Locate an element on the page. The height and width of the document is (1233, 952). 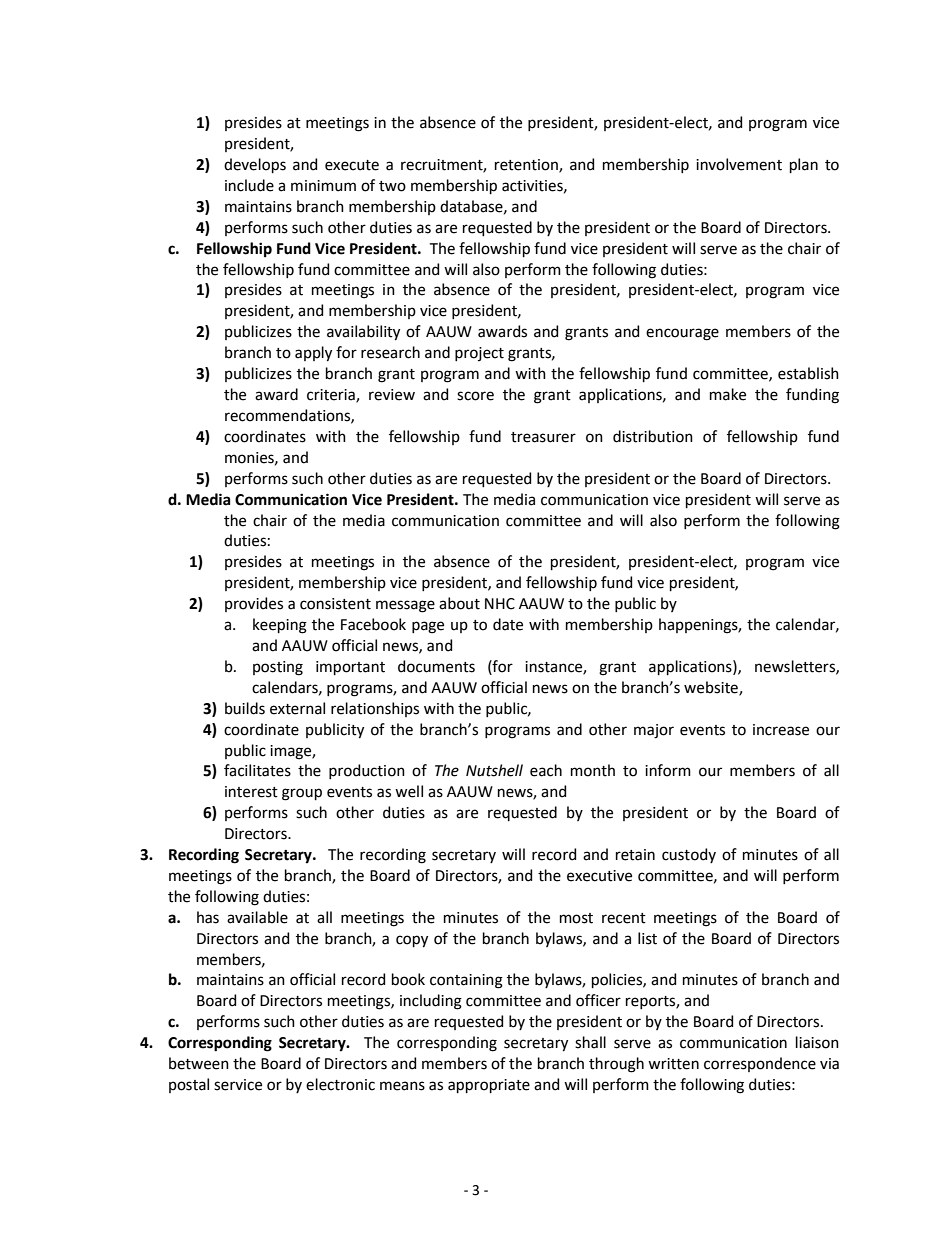
facilitates is located at coordinates (257, 770).
